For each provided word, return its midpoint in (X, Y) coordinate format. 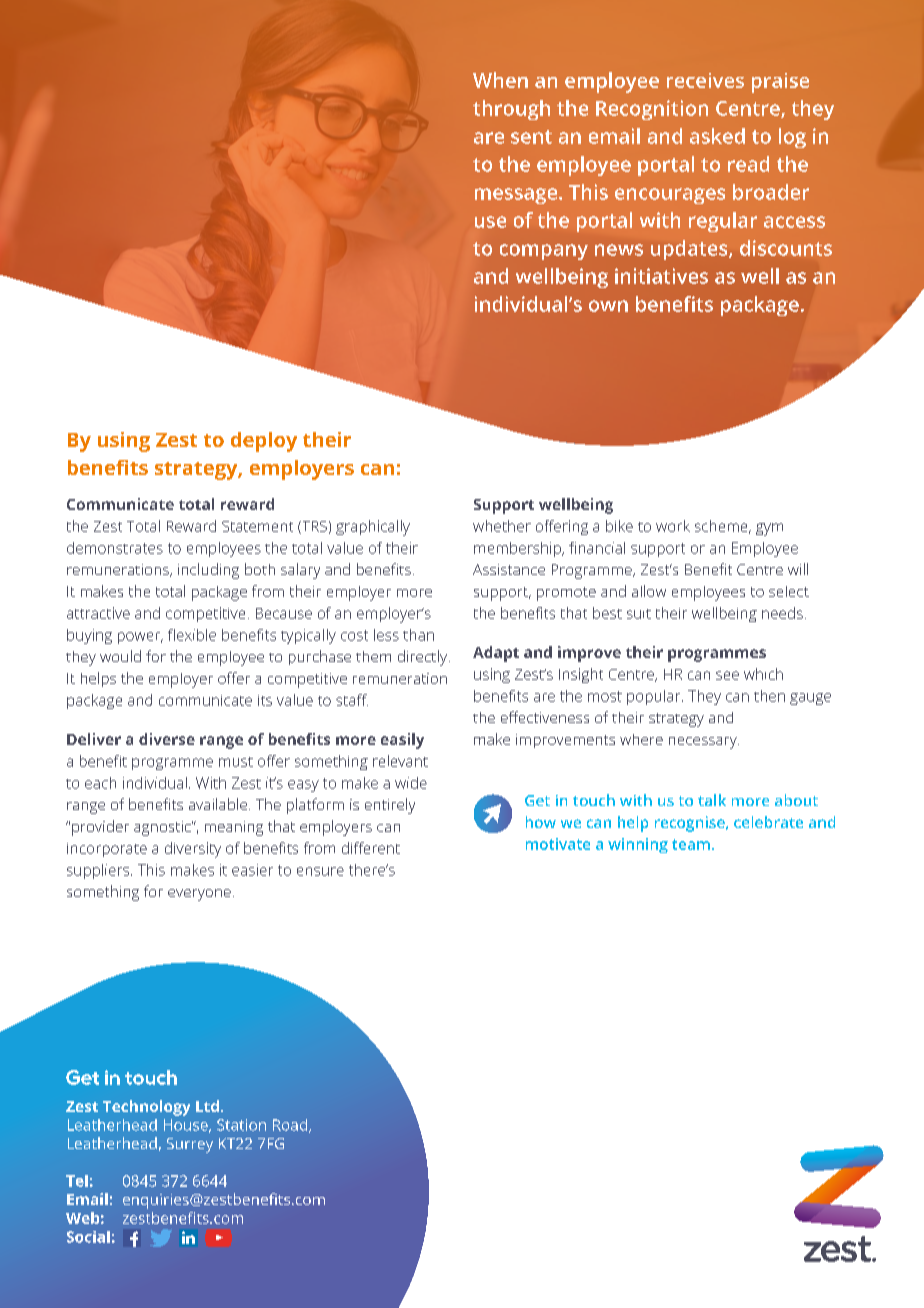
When (500, 80)
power (140, 638)
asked (717, 136)
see (727, 675)
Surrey (190, 1145)
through (511, 110)
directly (424, 658)
